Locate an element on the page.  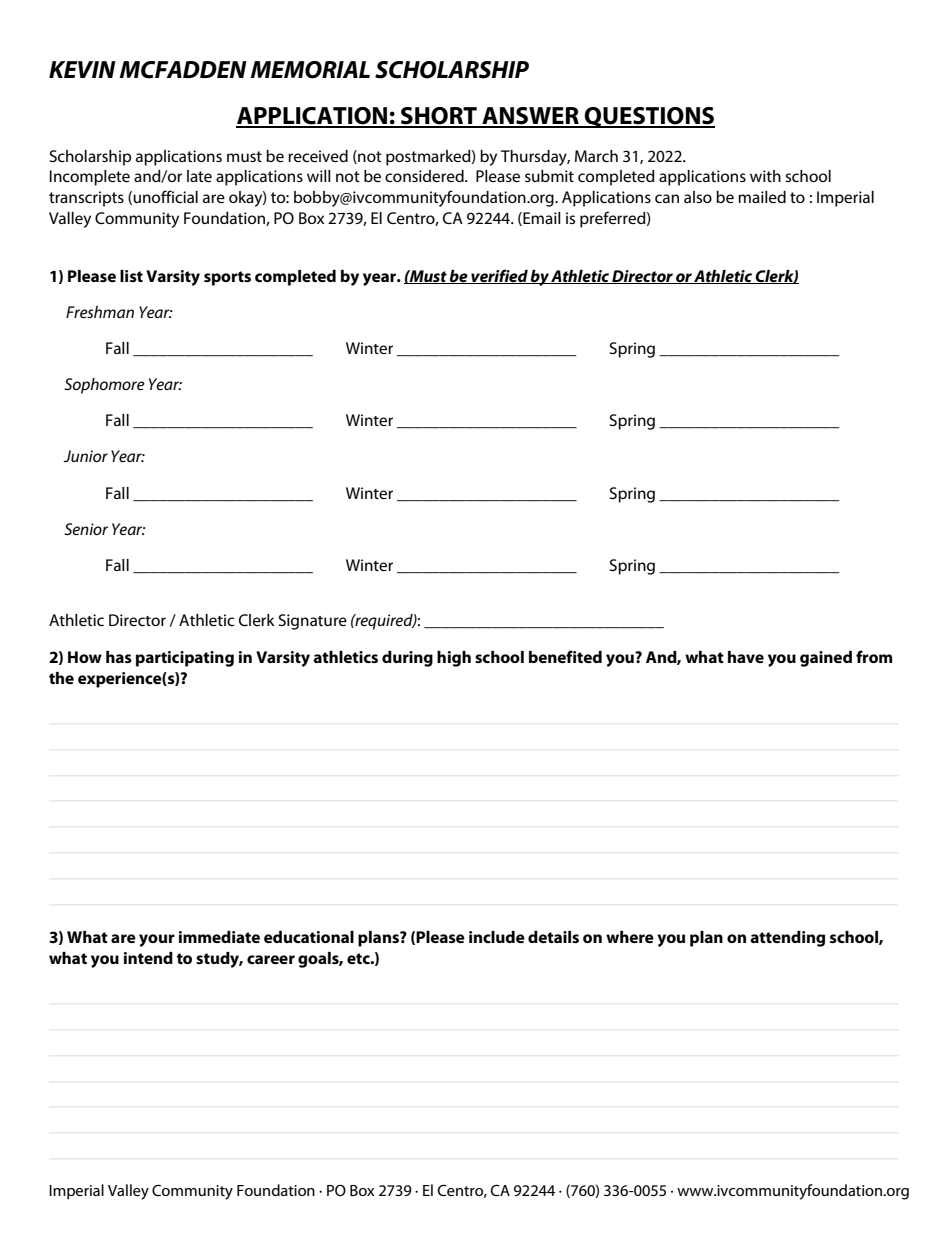
Signature is located at coordinates (313, 622).
